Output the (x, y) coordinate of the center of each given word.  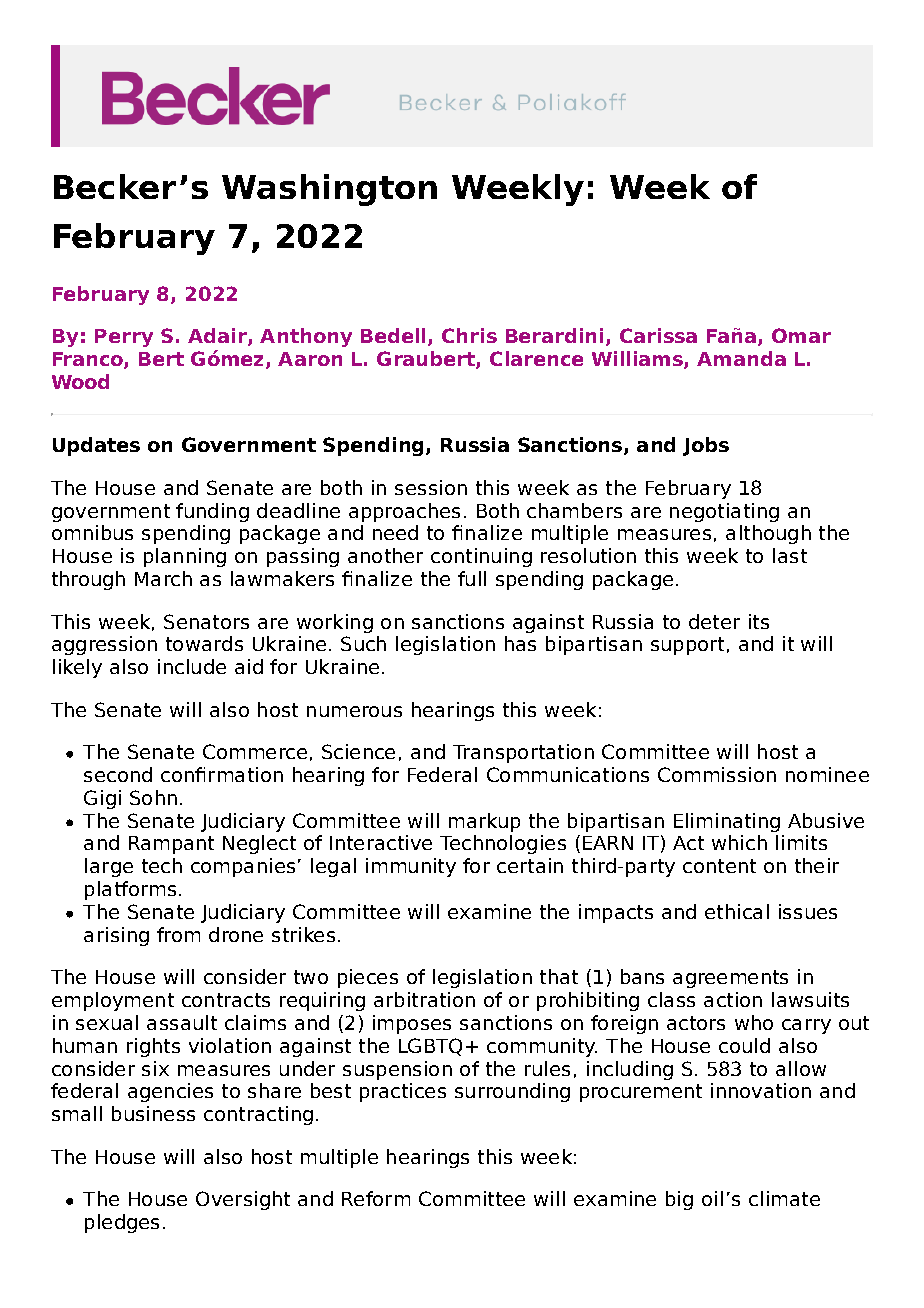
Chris (469, 335)
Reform (376, 1198)
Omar (801, 335)
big (679, 1200)
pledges (122, 1223)
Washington (329, 190)
